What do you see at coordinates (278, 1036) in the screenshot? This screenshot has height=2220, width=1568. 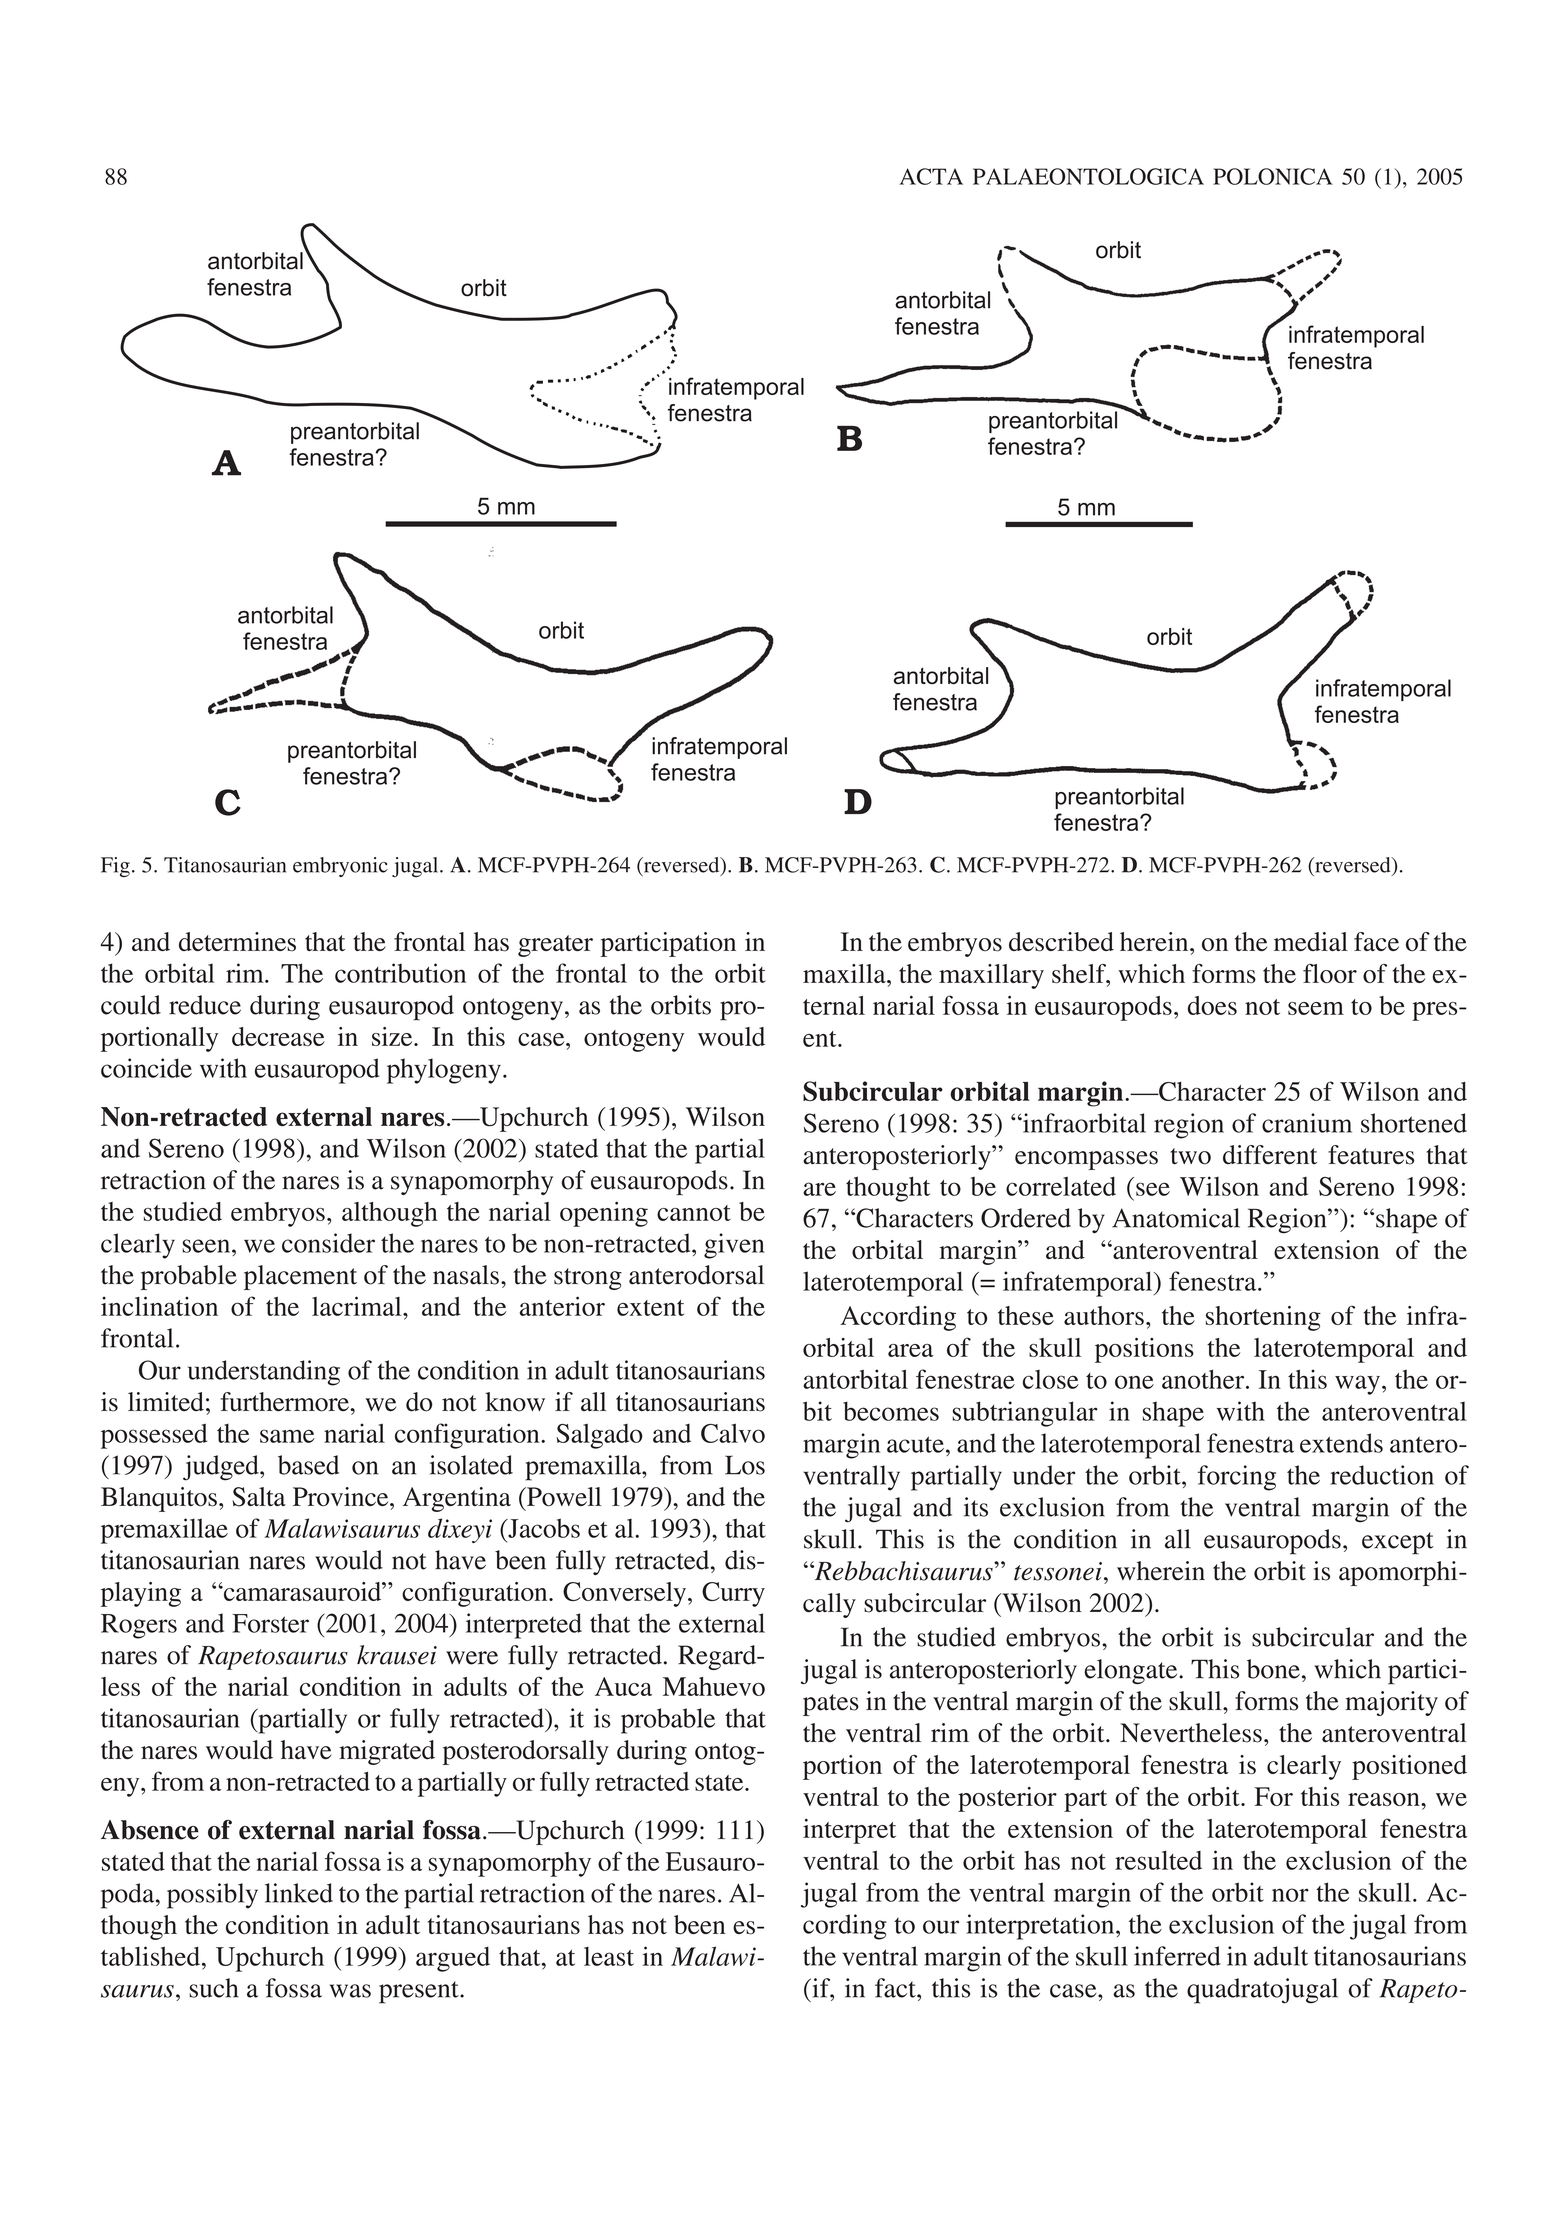 I see `decrease` at bounding box center [278, 1036].
